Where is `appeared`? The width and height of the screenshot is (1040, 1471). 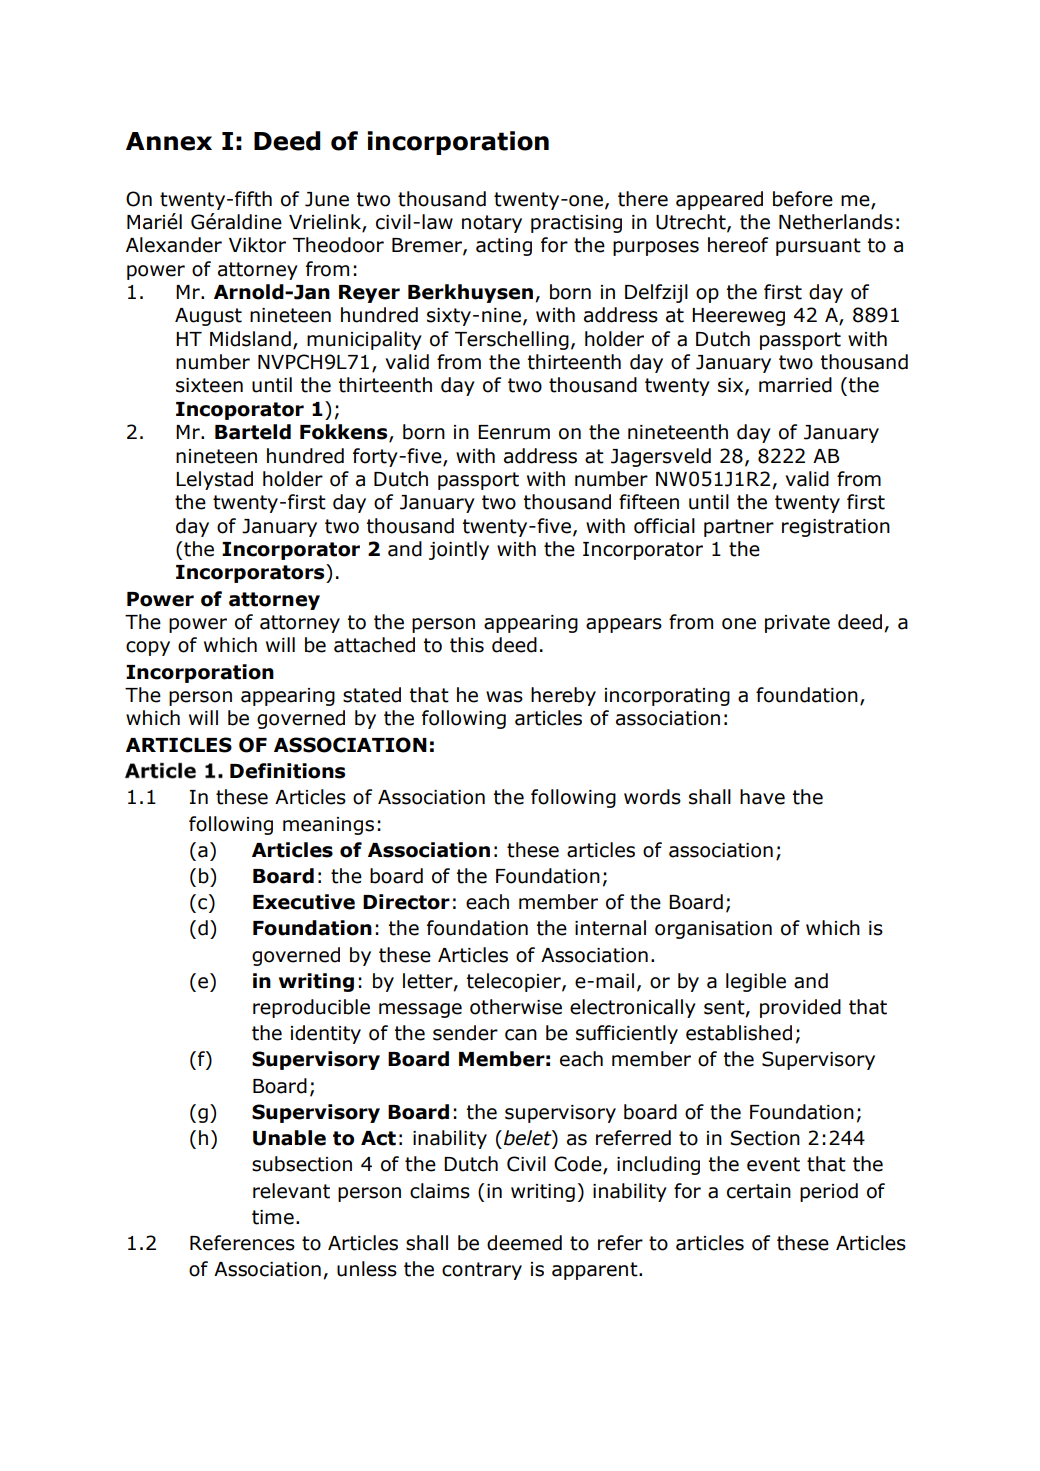
appeared is located at coordinates (719, 200).
